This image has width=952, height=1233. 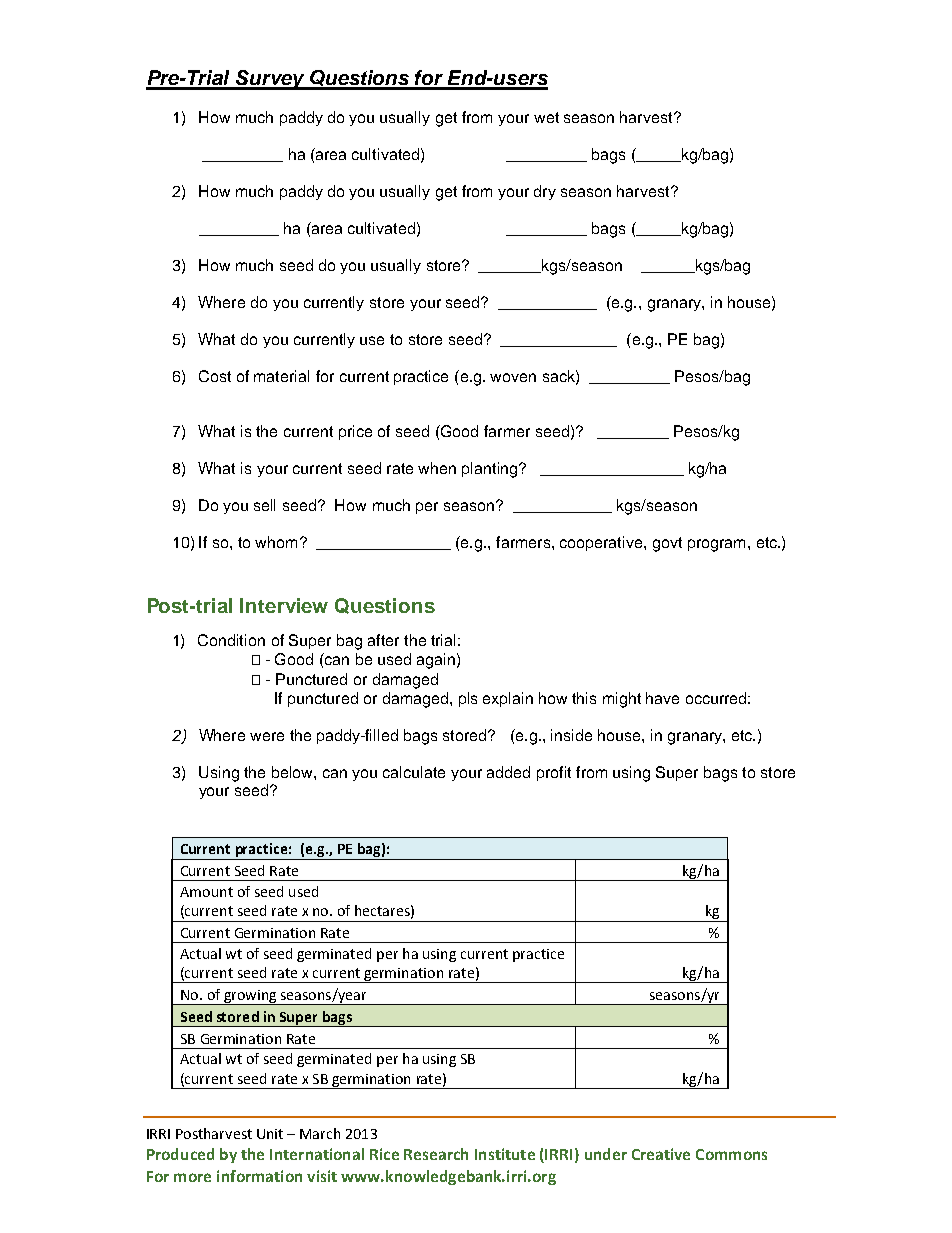 What do you see at coordinates (270, 80) in the image?
I see `Survey` at bounding box center [270, 80].
